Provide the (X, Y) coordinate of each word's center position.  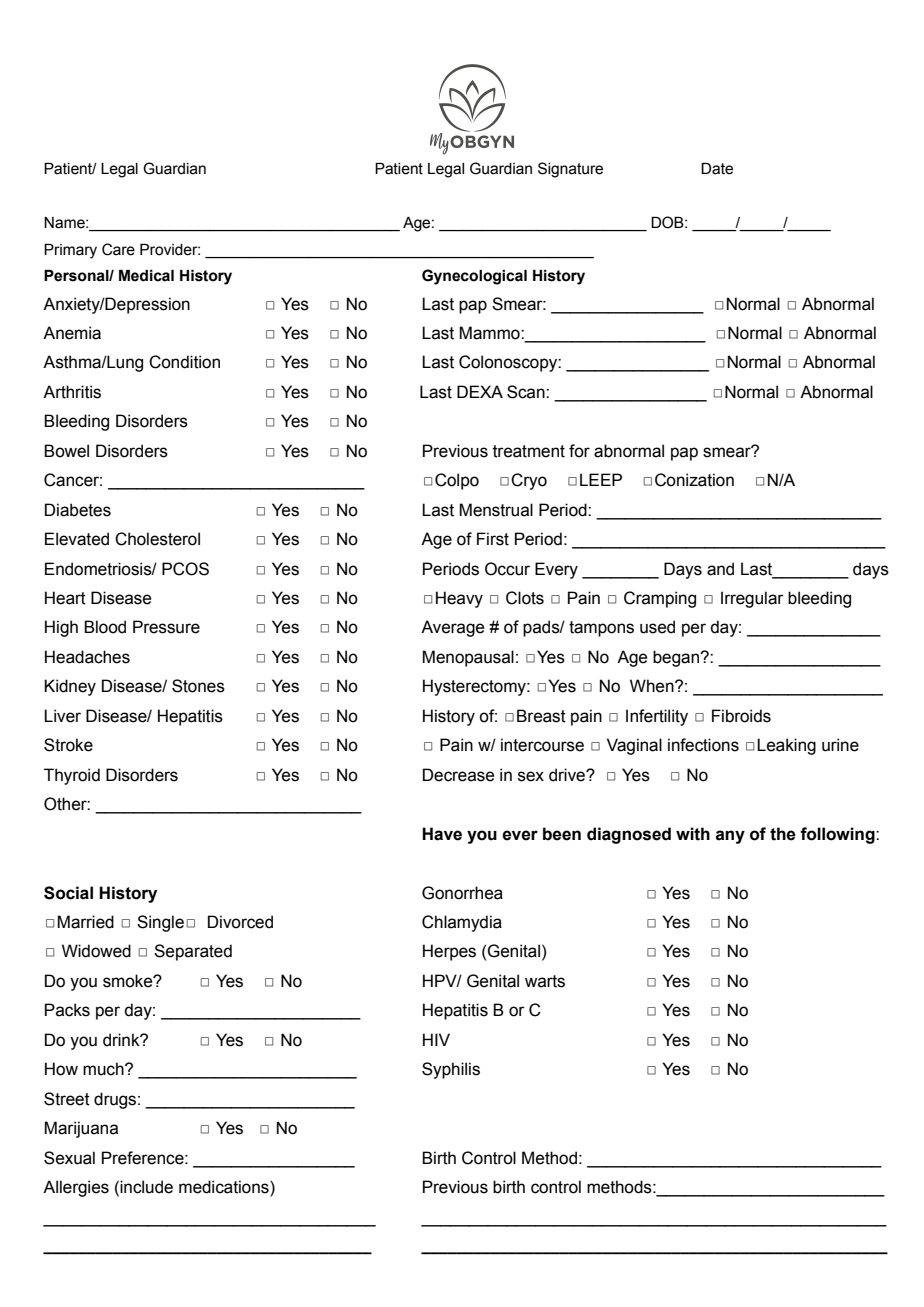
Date (717, 169)
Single (160, 923)
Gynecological (474, 277)
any (730, 837)
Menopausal (468, 658)
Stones (198, 686)
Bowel (66, 451)
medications (225, 1188)
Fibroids (741, 716)
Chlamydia (462, 923)
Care (118, 249)
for (579, 451)
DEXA (480, 391)
